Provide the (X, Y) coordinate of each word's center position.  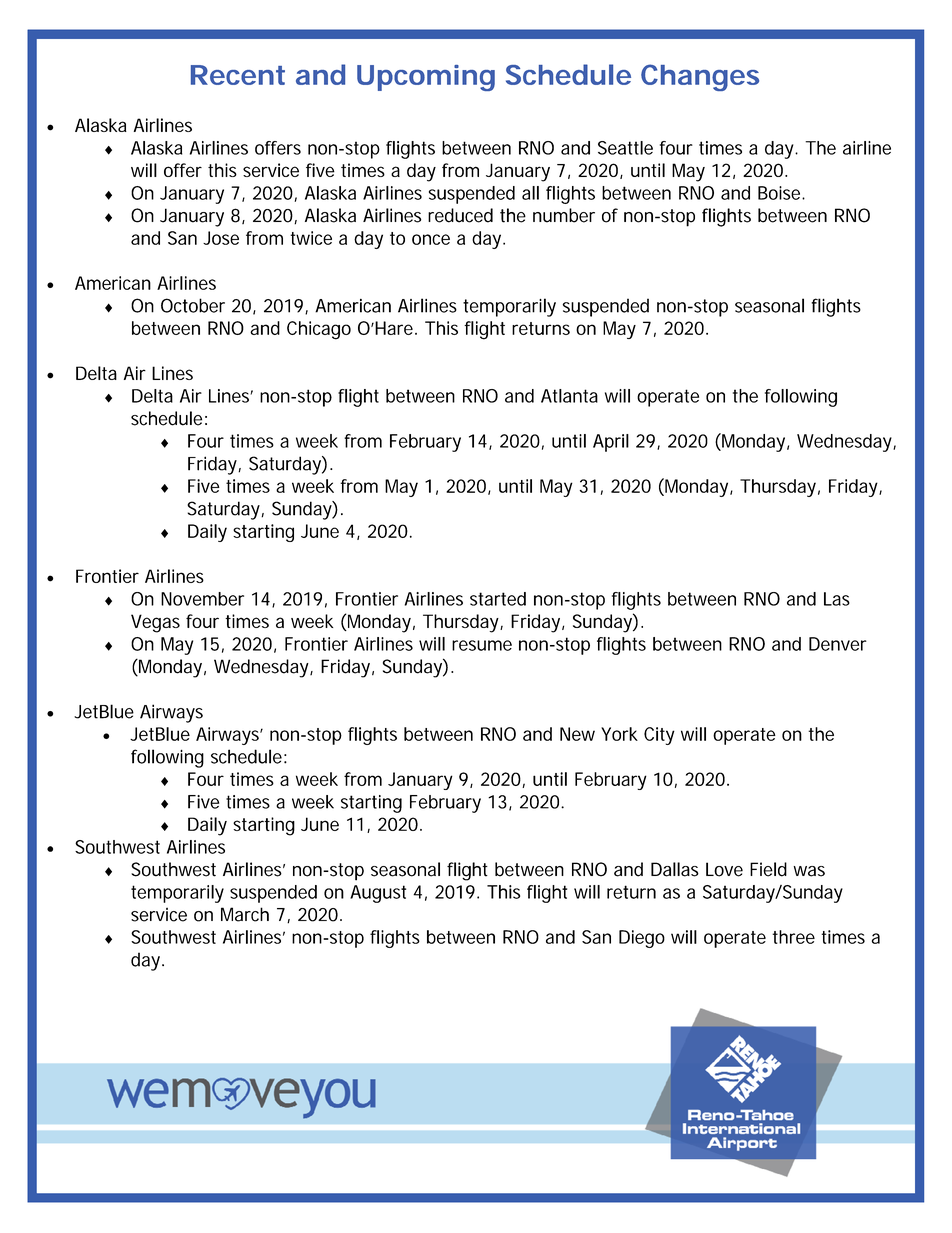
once (431, 239)
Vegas (155, 623)
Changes (700, 77)
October (193, 305)
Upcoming (426, 78)
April (611, 443)
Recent (238, 75)
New (577, 734)
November (202, 599)
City (659, 736)
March (245, 914)
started (498, 599)
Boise (780, 193)
